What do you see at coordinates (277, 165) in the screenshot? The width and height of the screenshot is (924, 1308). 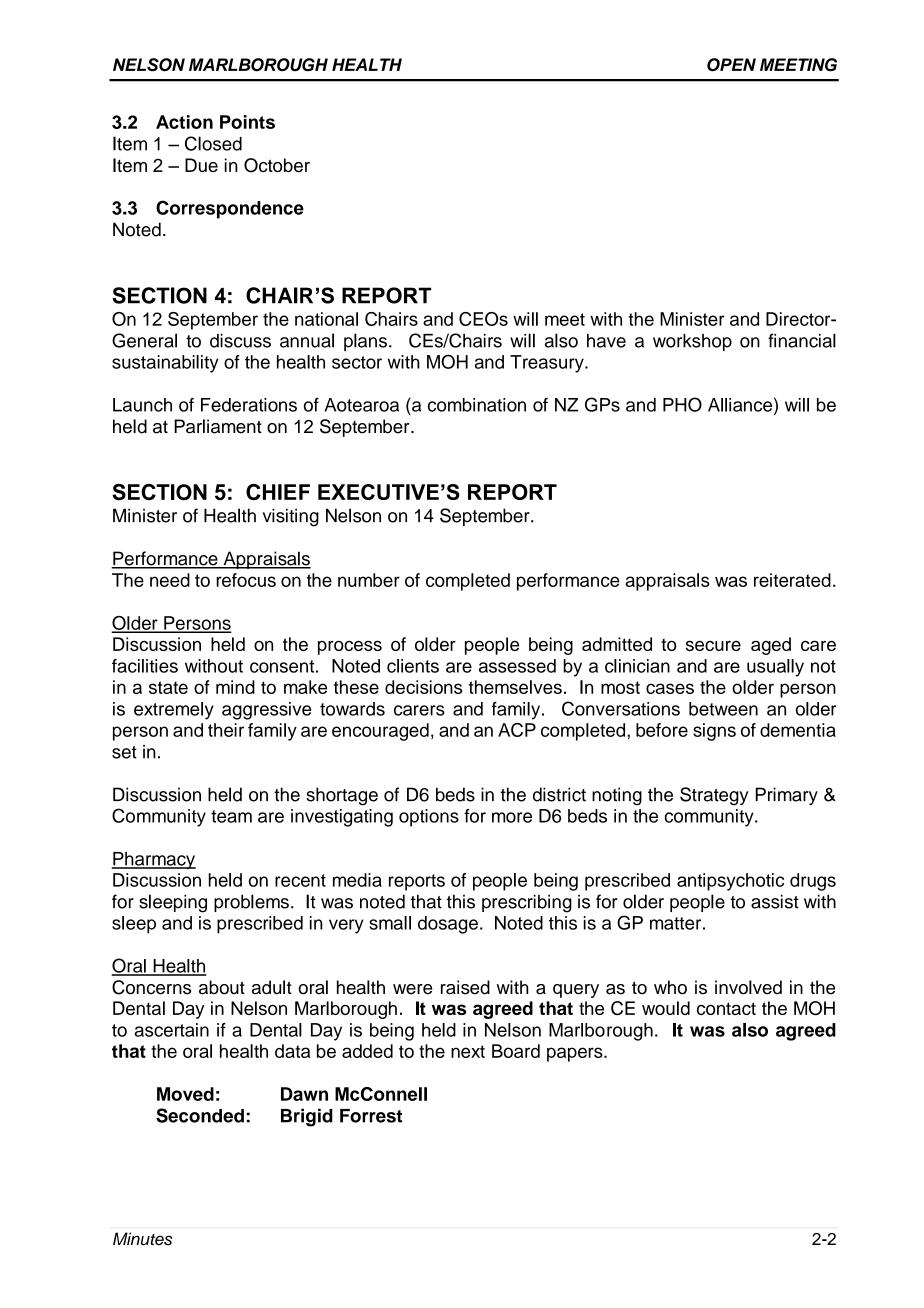 I see `October` at bounding box center [277, 165].
